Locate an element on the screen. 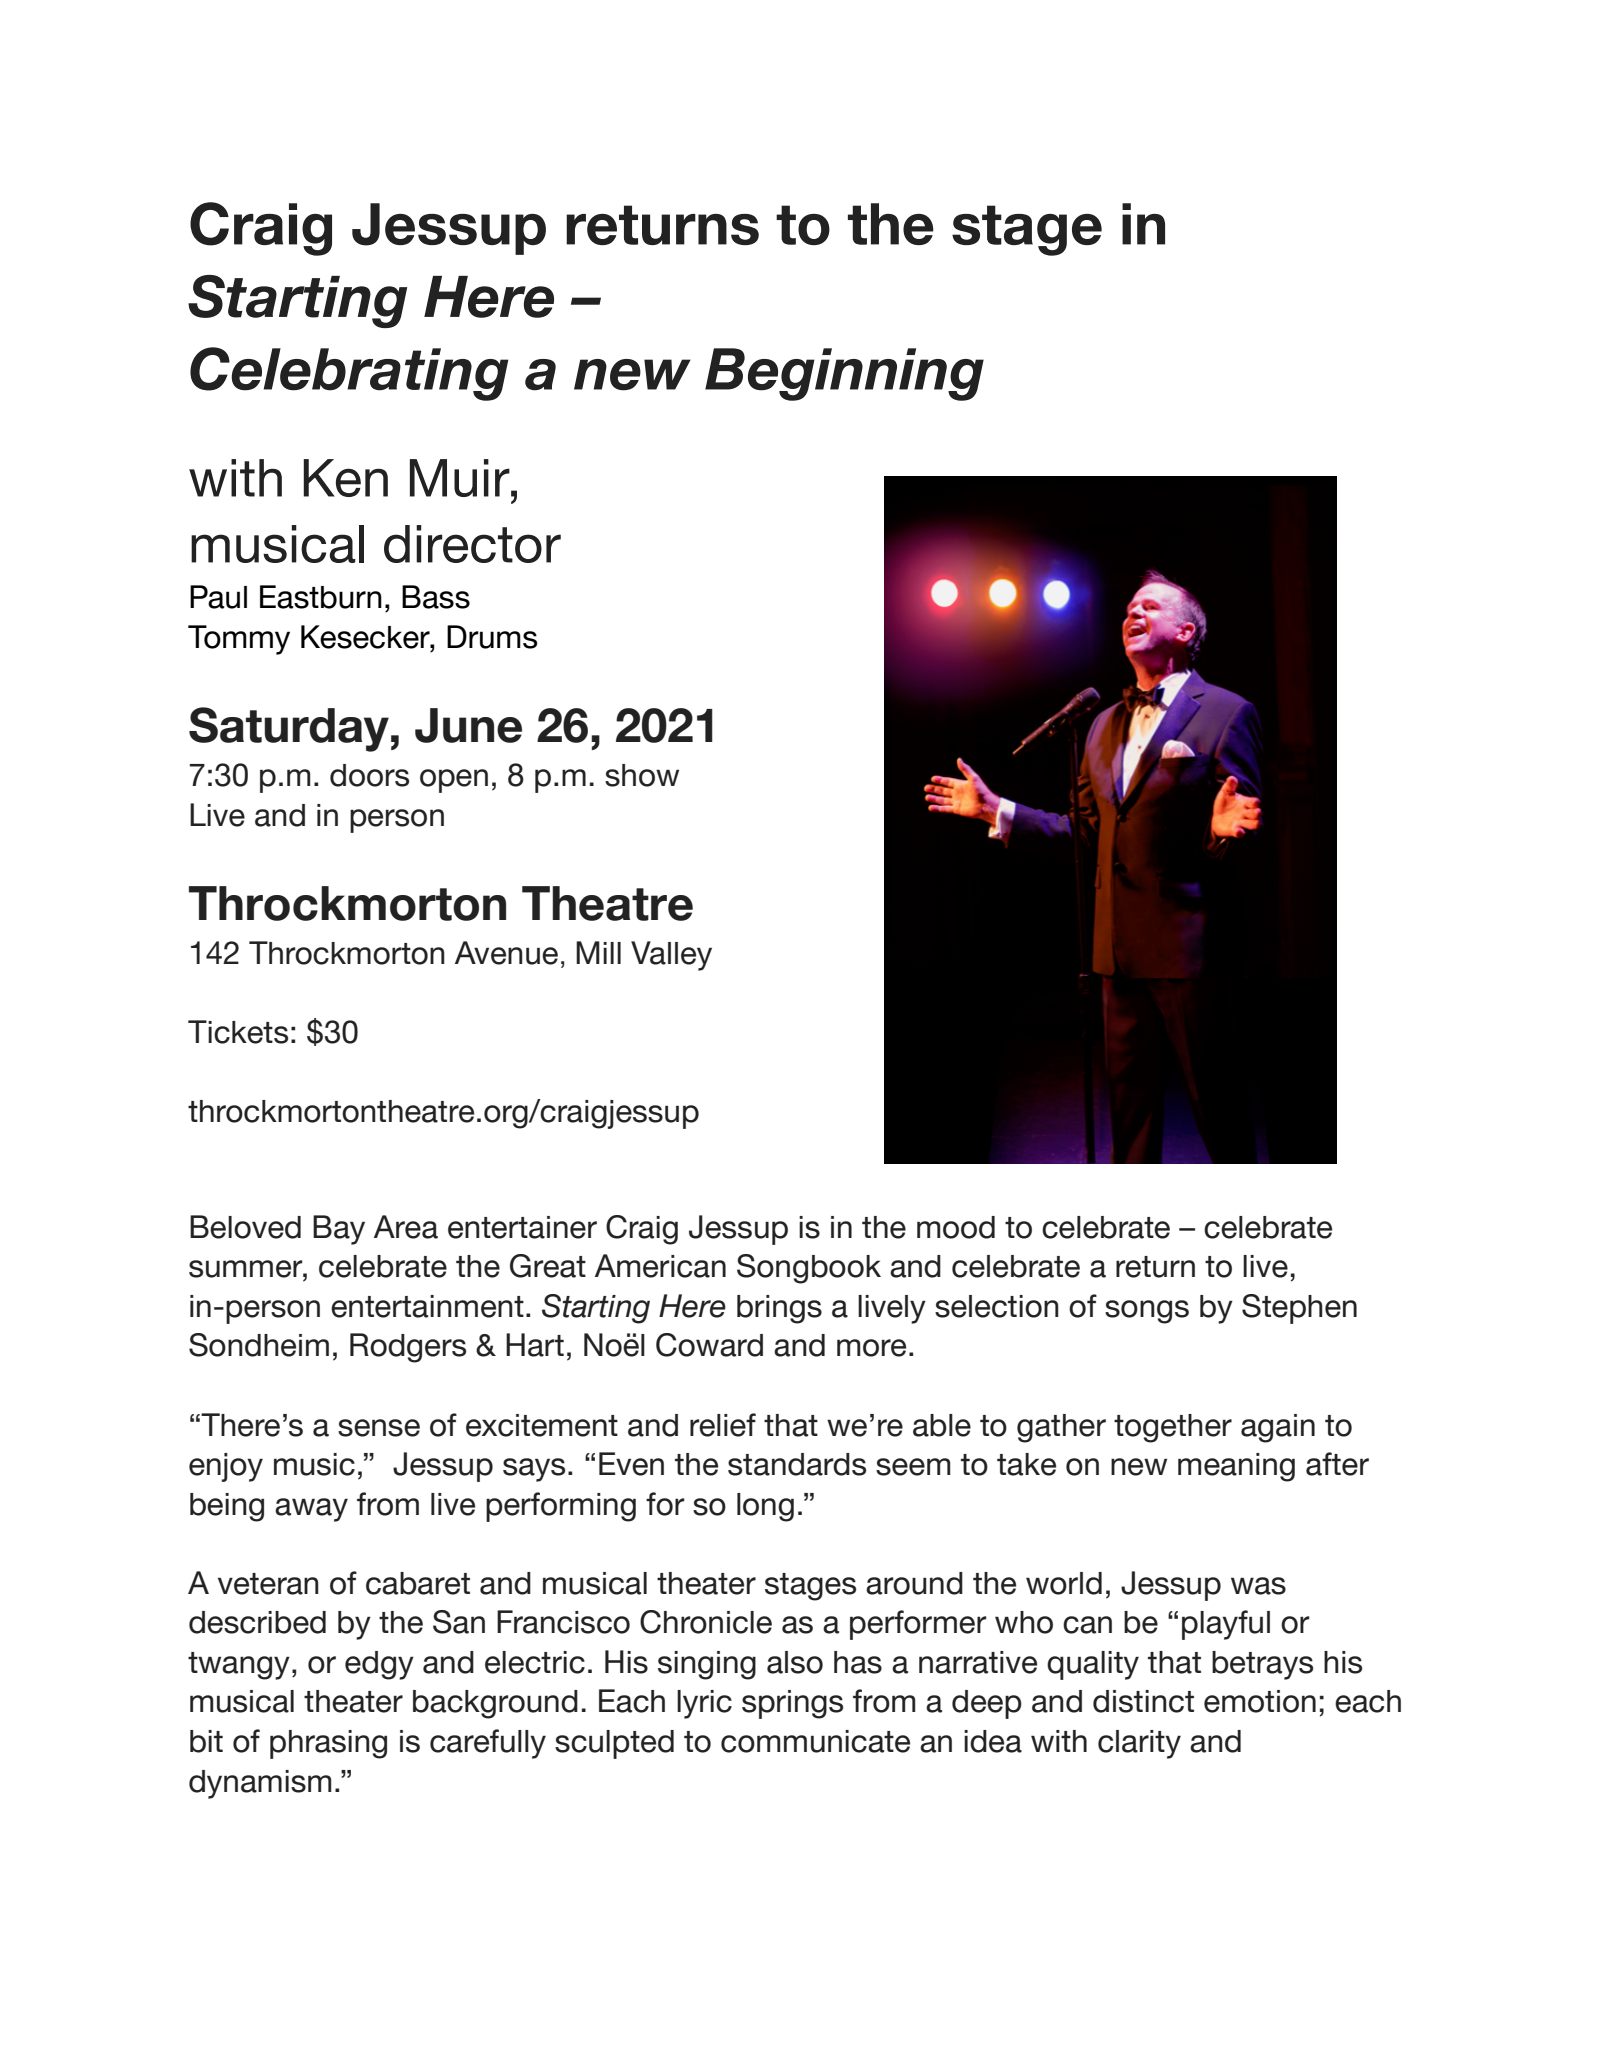 This screenshot has width=1601, height=2072. communicate is located at coordinates (815, 1741).
